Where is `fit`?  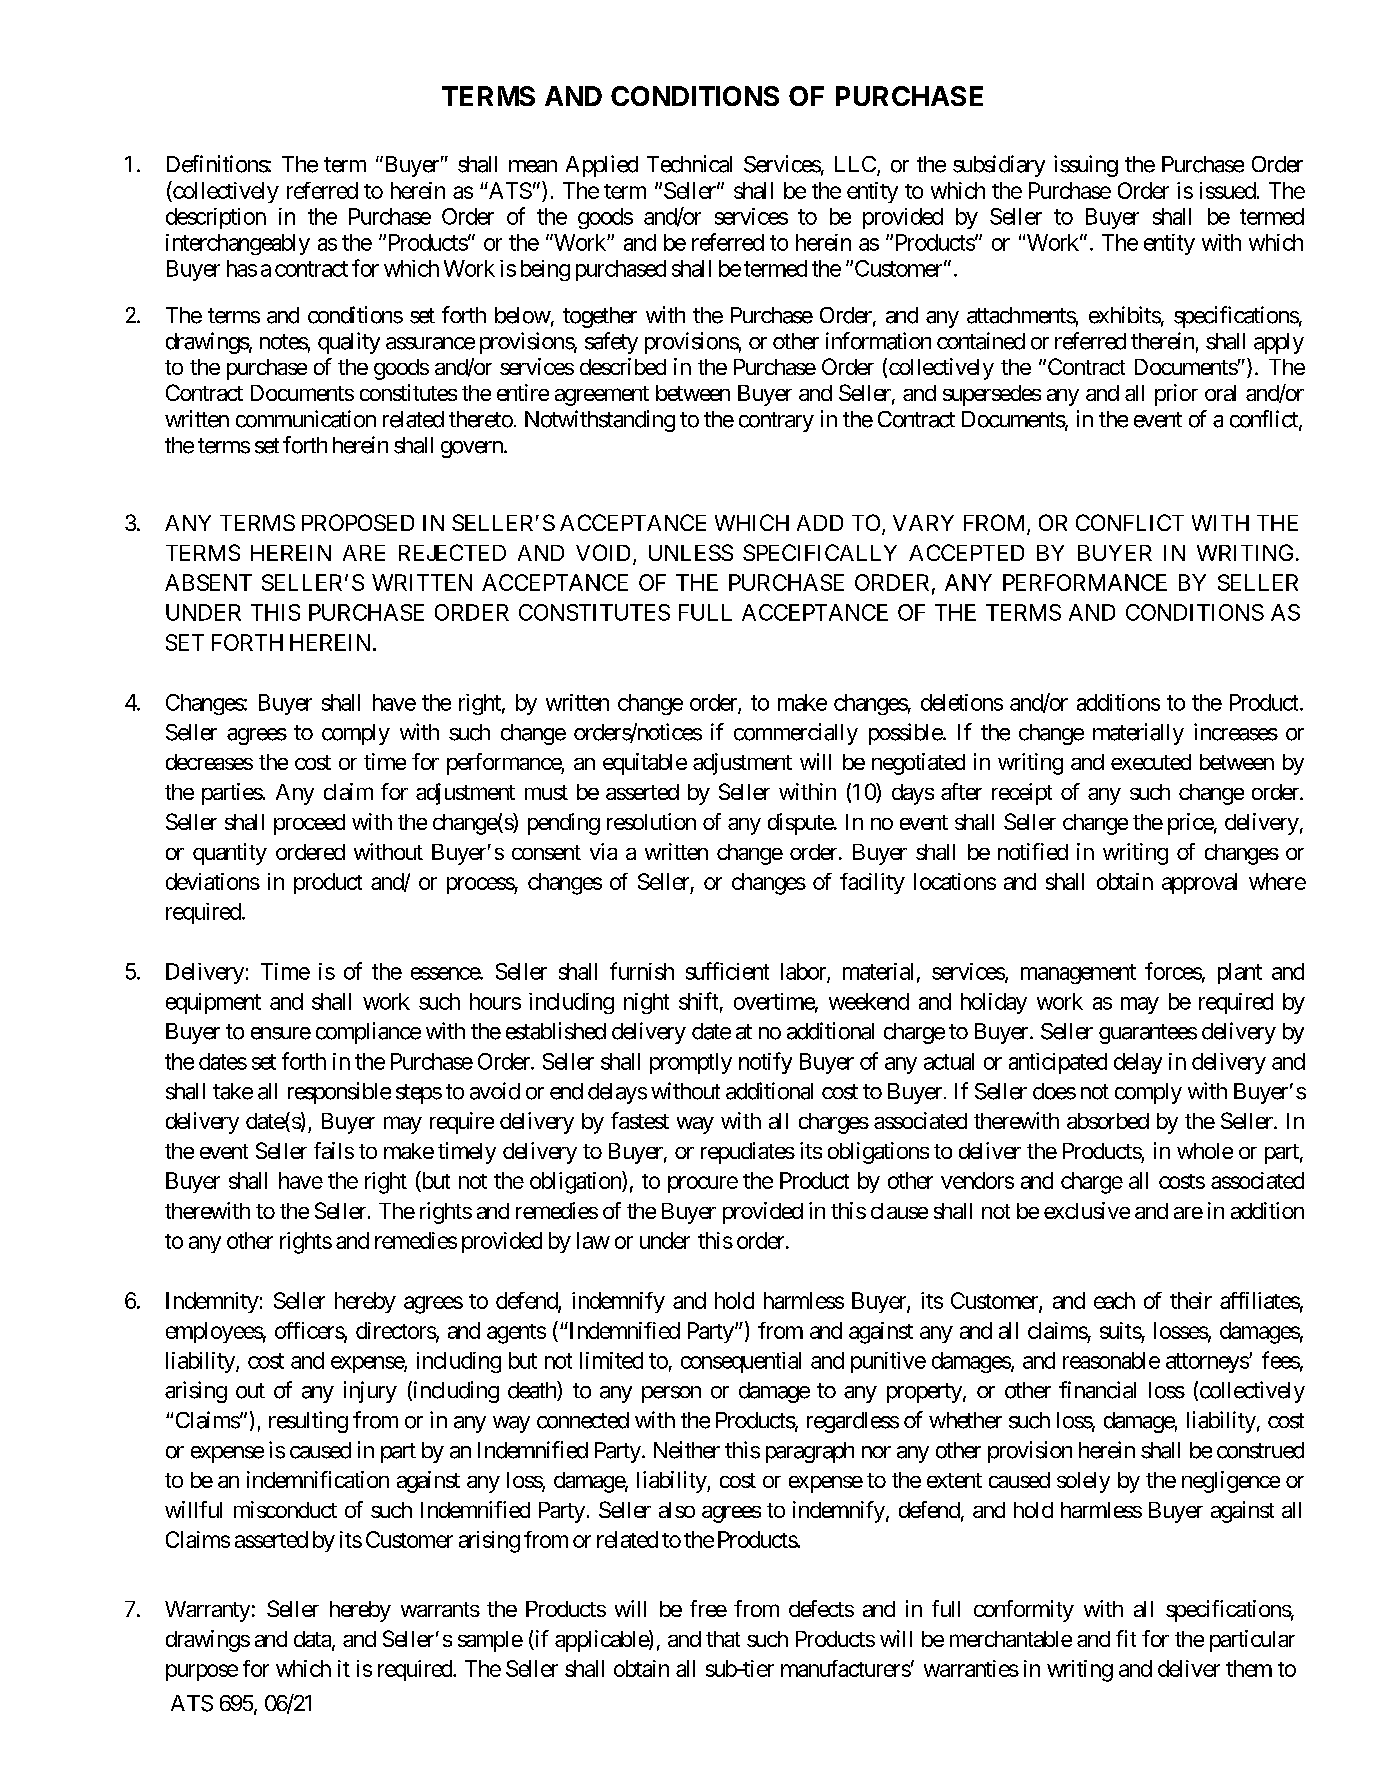
fit is located at coordinates (1126, 1638).
